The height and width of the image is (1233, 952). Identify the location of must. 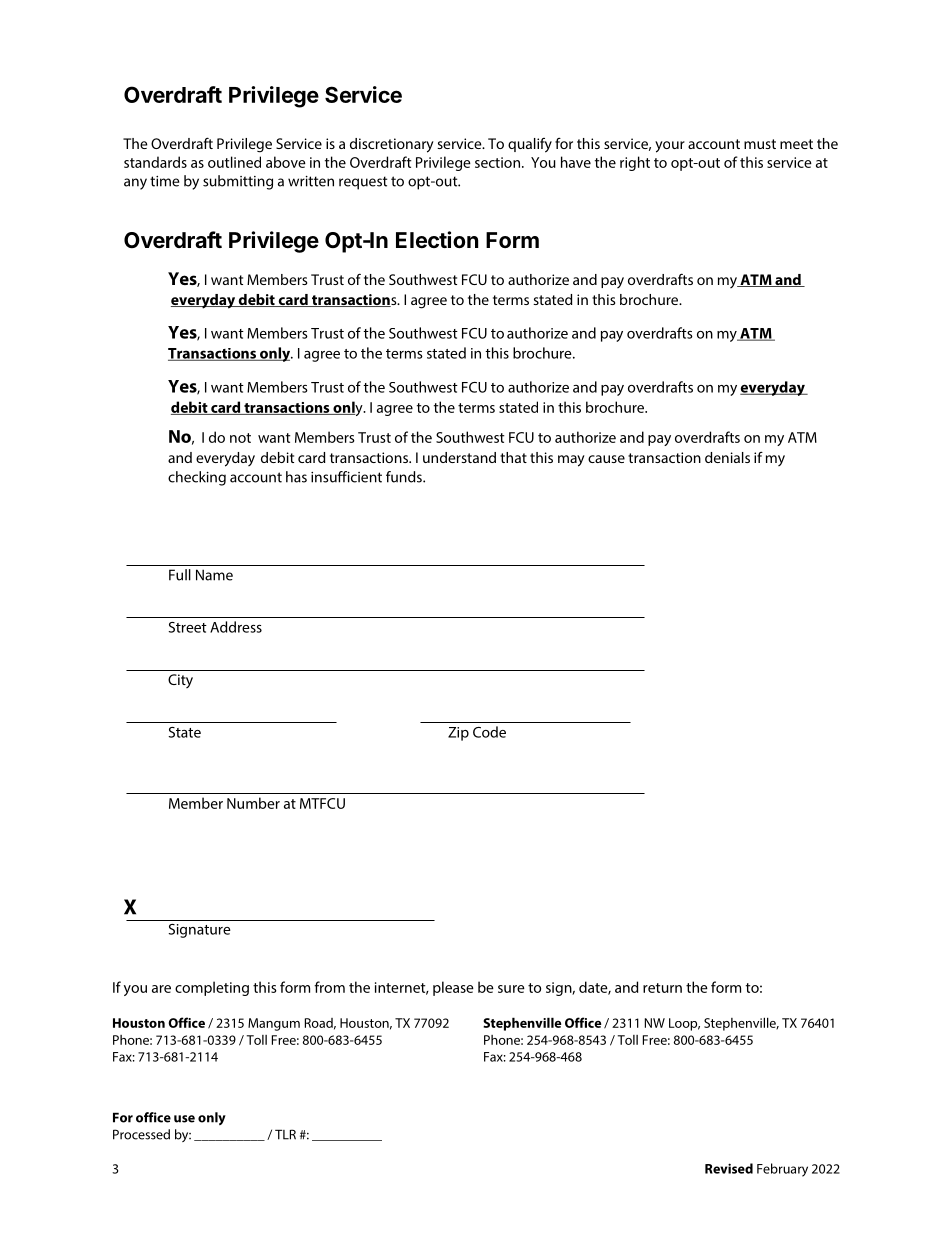
(760, 144).
